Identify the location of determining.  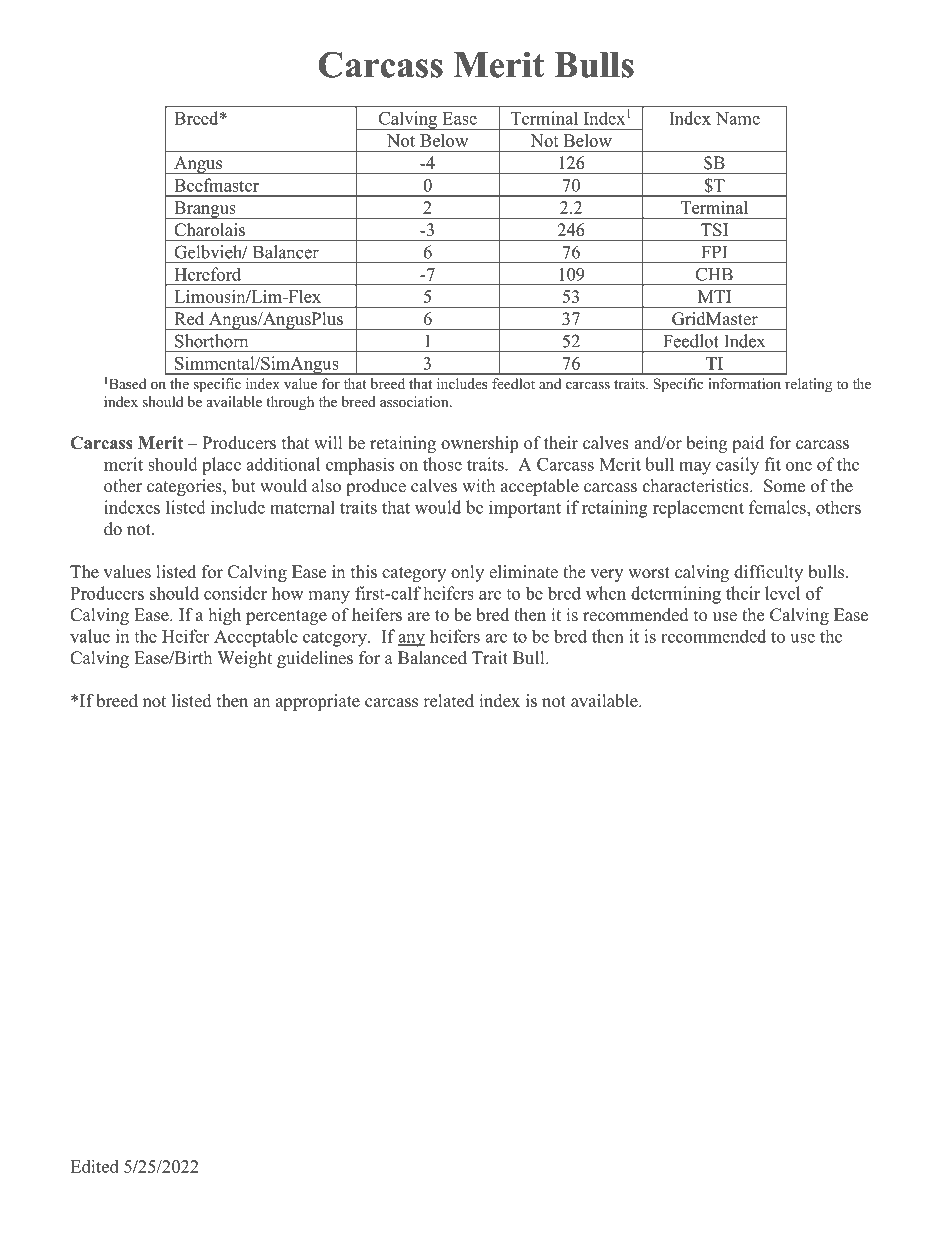
(676, 595).
